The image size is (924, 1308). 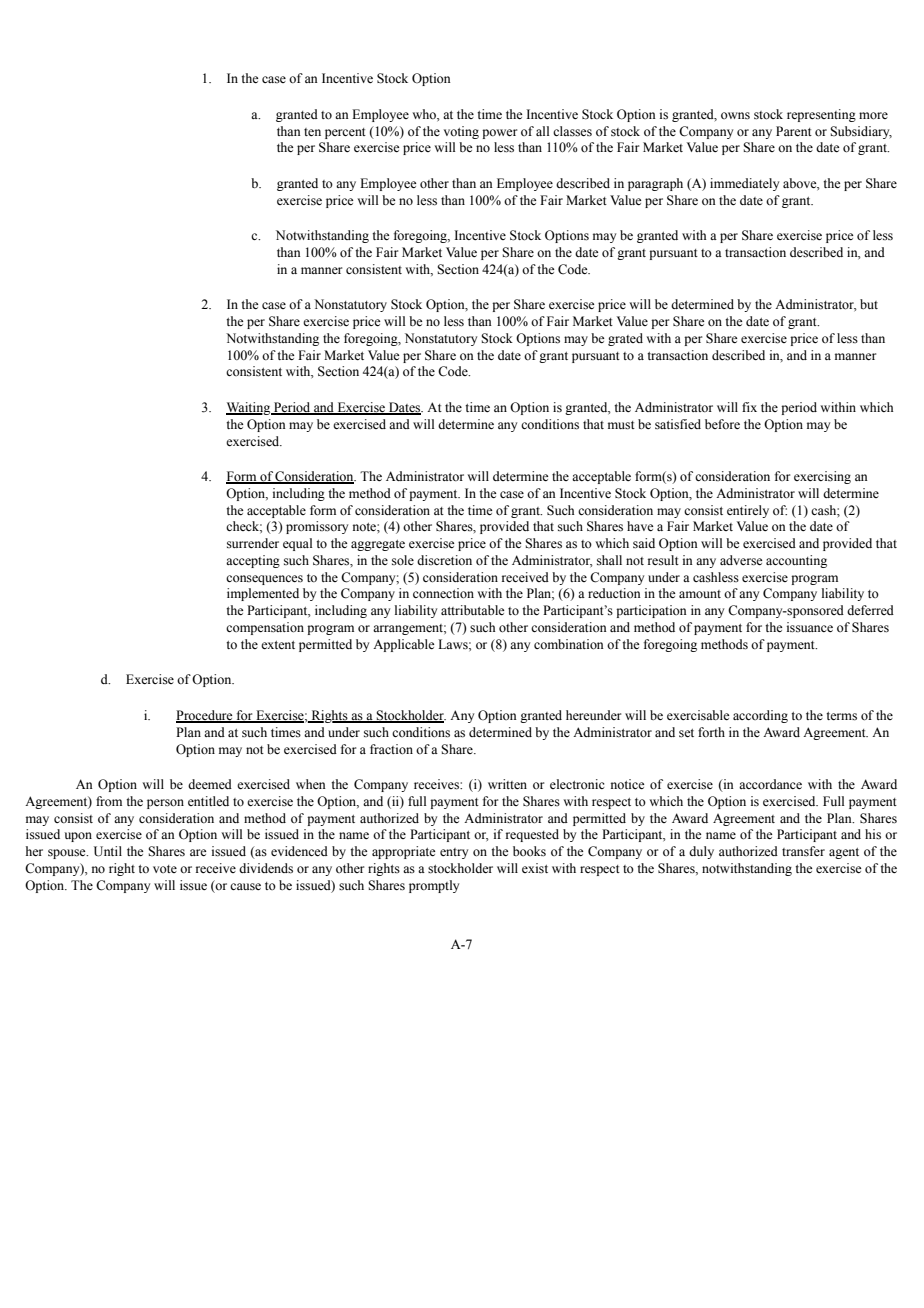 I want to click on voting, so click(x=461, y=132).
